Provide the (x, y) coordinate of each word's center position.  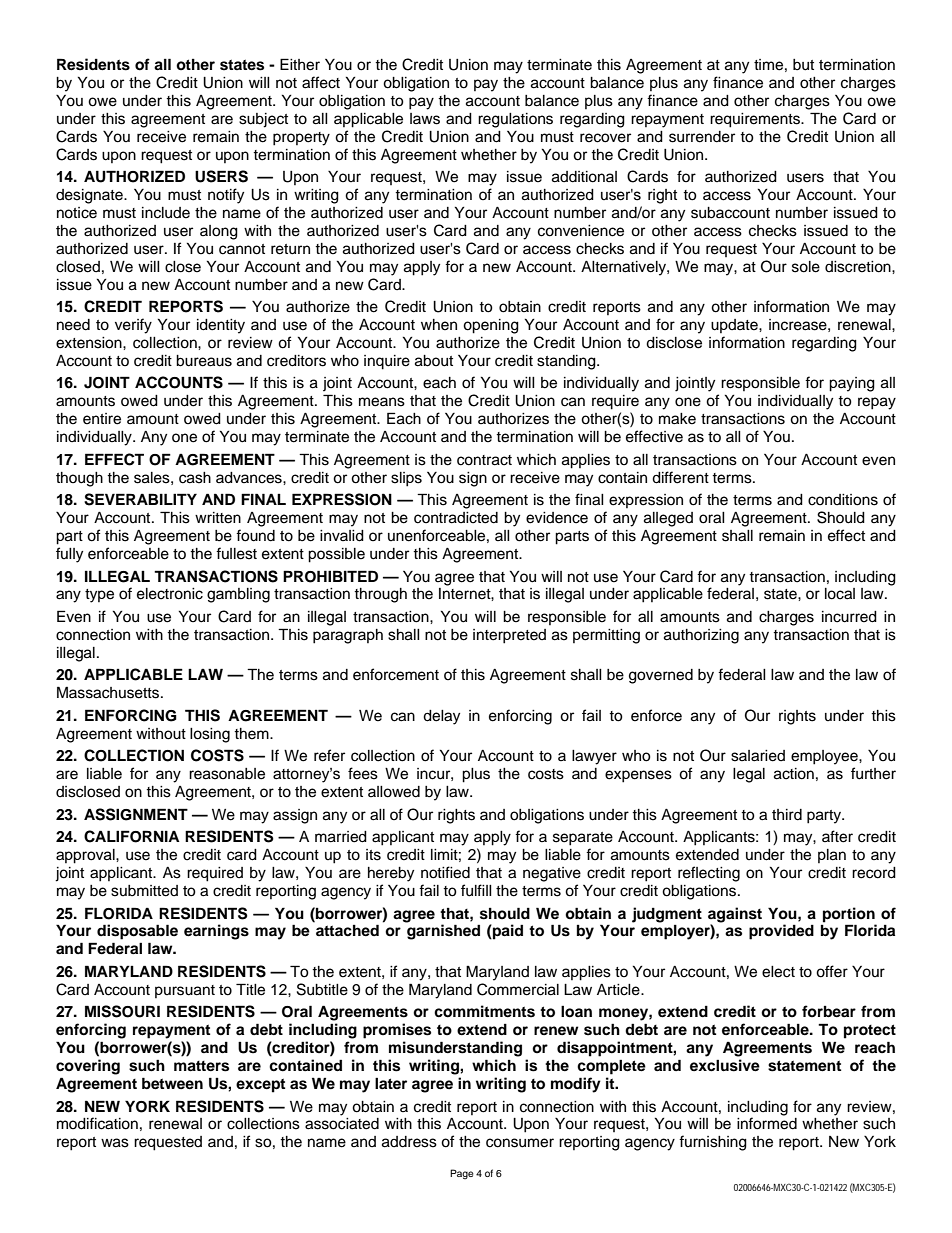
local (840, 594)
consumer (520, 1143)
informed (767, 1123)
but (803, 65)
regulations (515, 120)
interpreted (509, 636)
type (99, 596)
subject (263, 120)
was (115, 1143)
